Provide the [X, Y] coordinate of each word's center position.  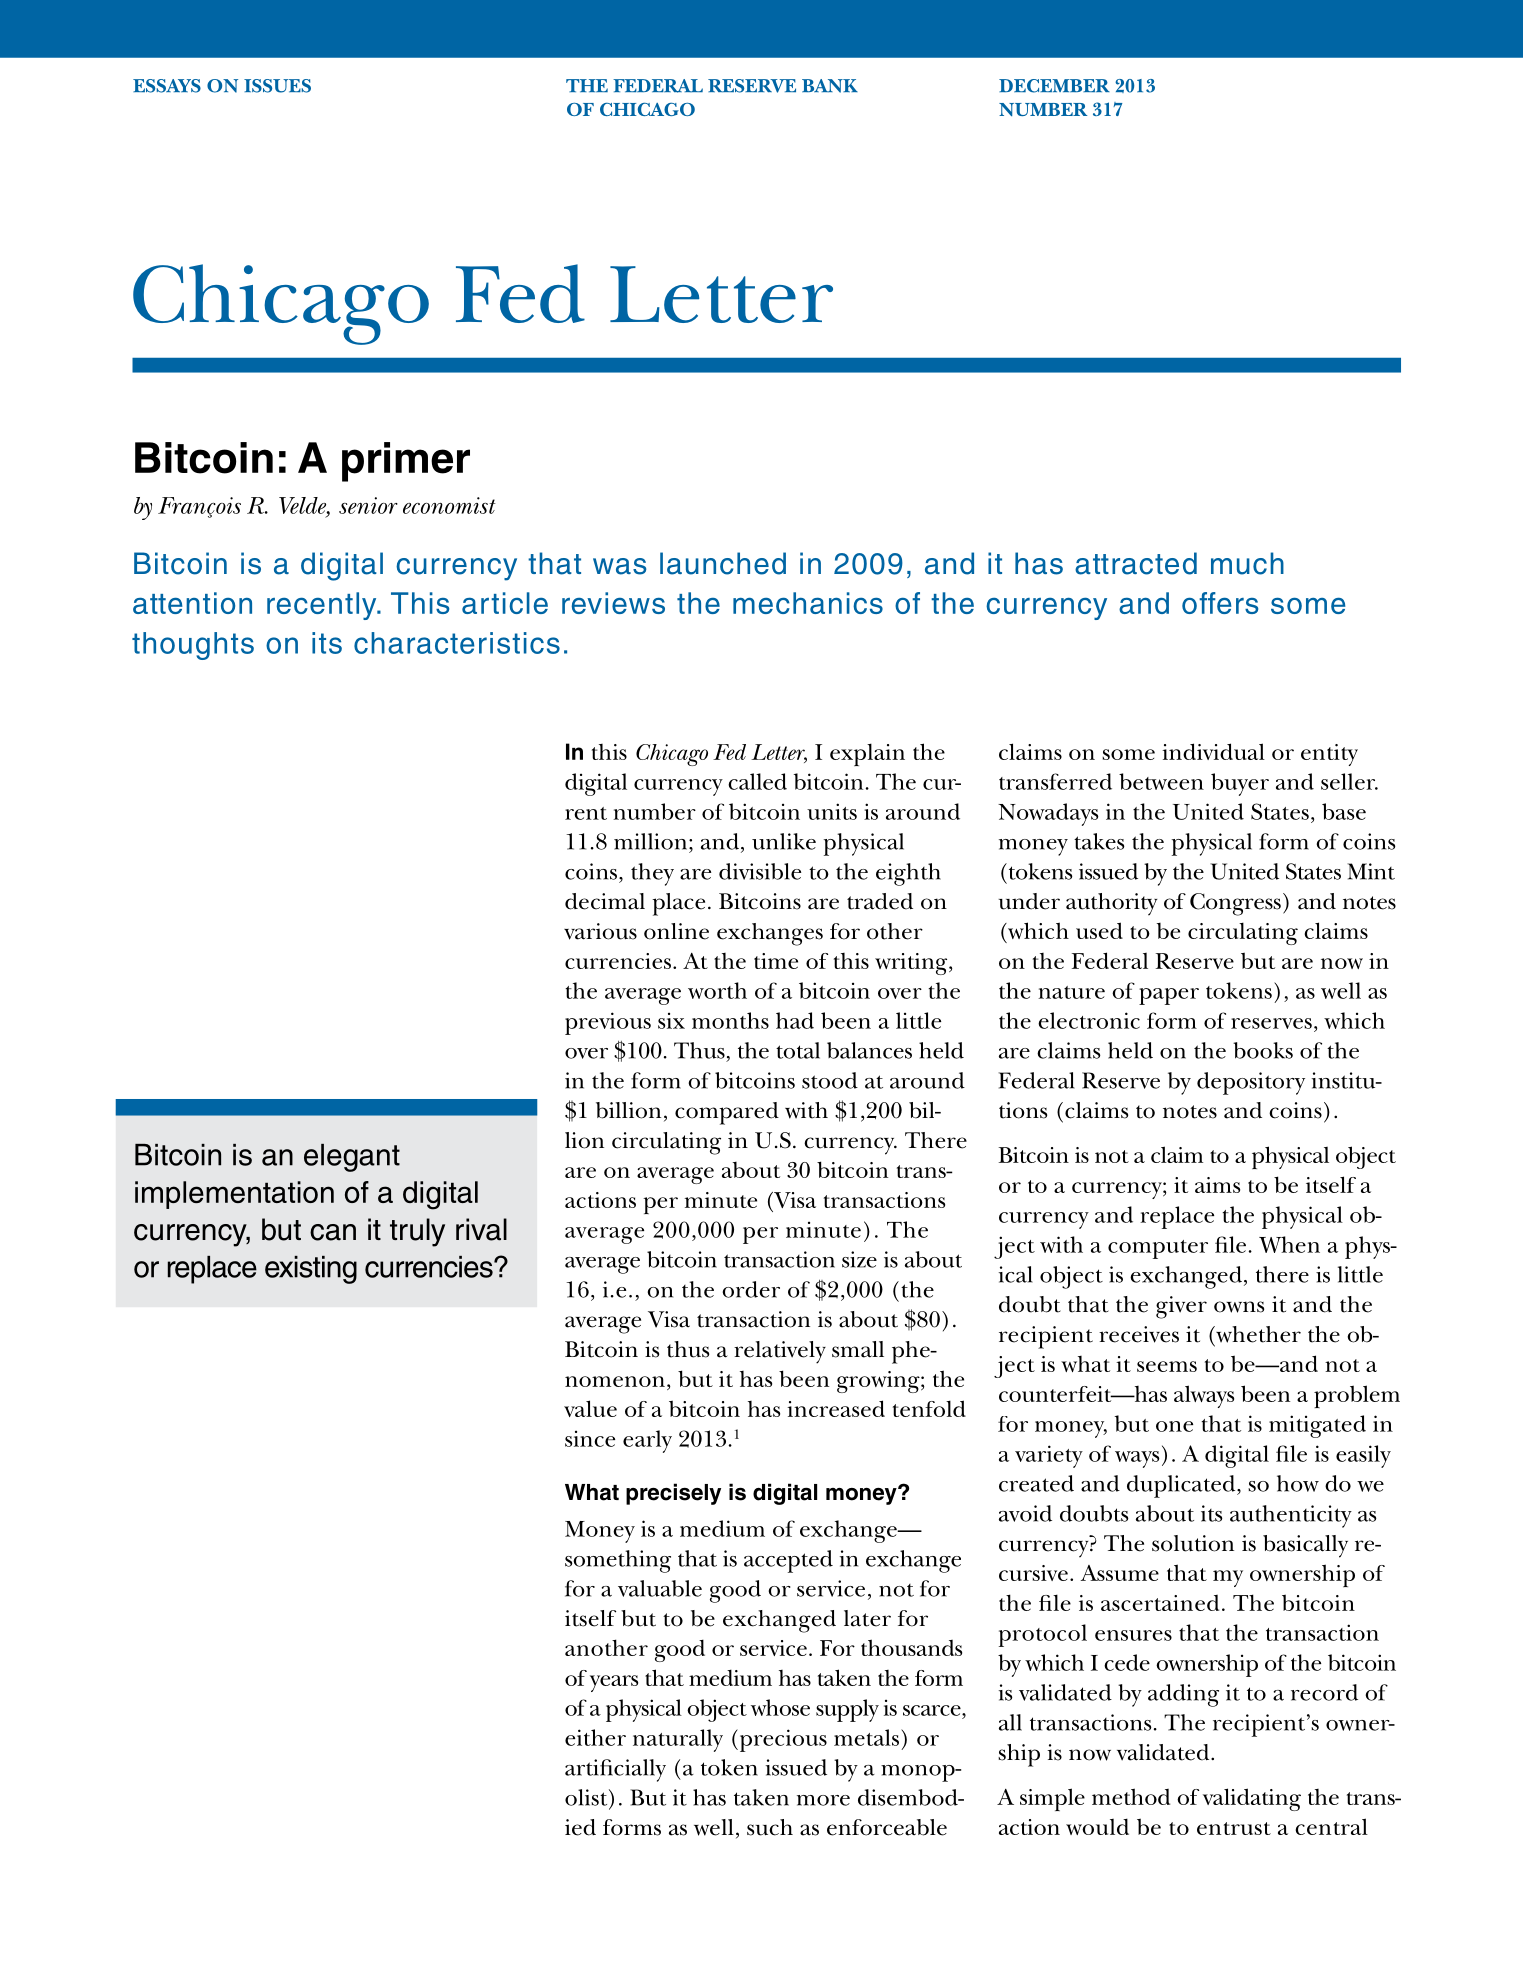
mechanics [808, 603]
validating [1252, 1799]
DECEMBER [1054, 86]
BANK [830, 86]
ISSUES [277, 86]
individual [1213, 751]
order [751, 1289]
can [333, 1232]
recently [323, 606]
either [595, 1737]
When [1289, 1244]
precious [782, 1740]
